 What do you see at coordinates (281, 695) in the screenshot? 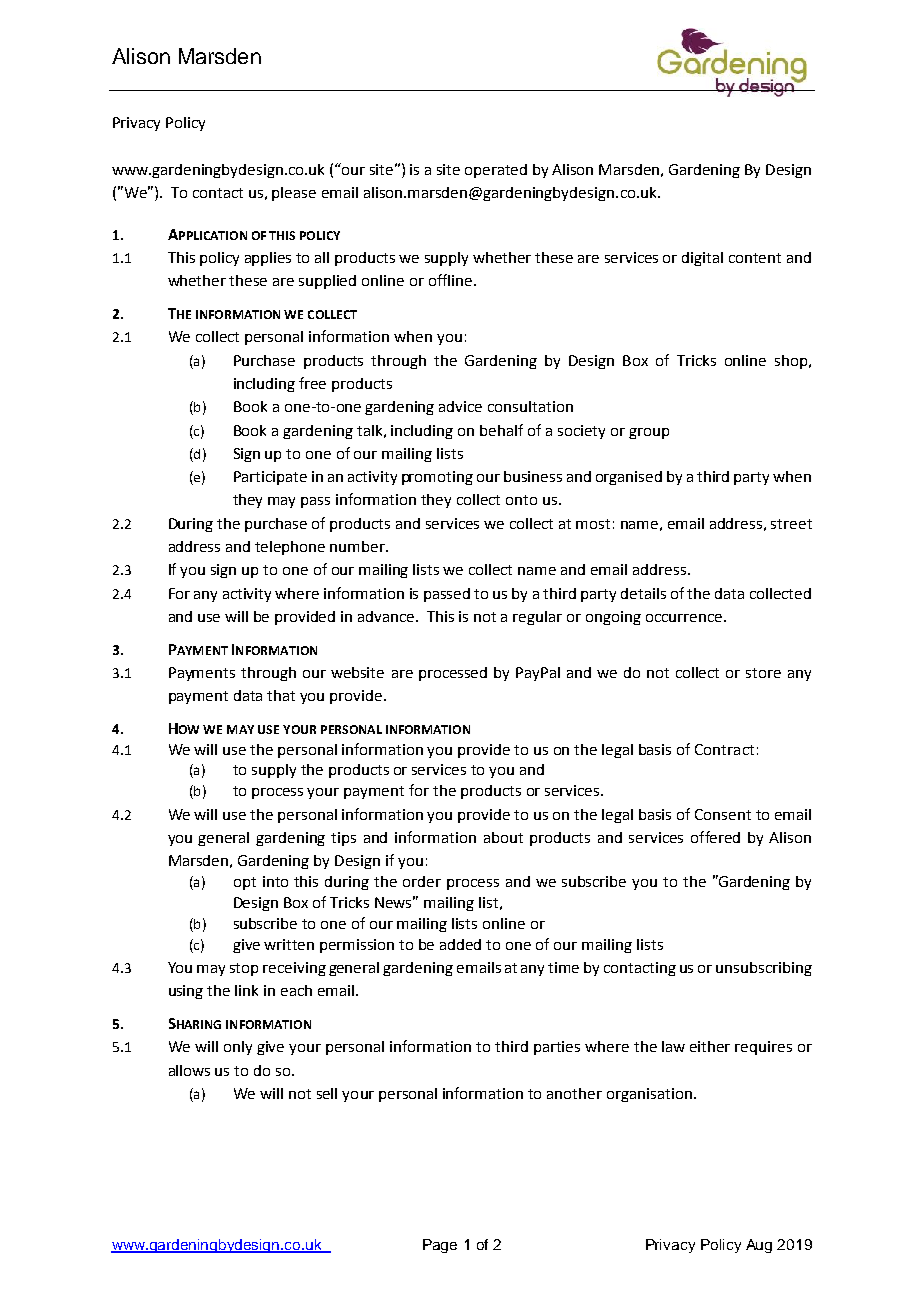
I see `that` at bounding box center [281, 695].
